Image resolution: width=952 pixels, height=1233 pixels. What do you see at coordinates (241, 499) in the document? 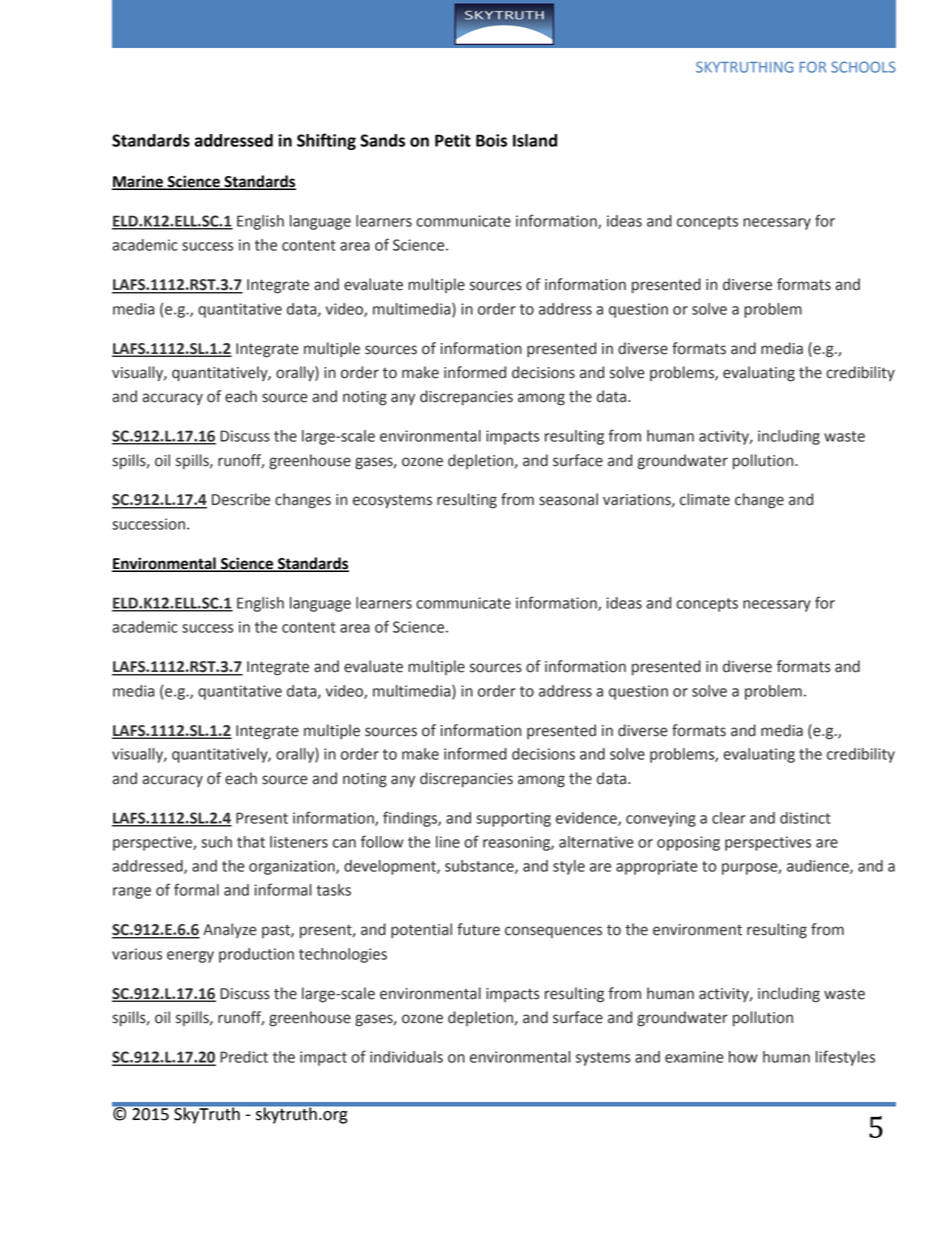
I see `Describe` at bounding box center [241, 499].
